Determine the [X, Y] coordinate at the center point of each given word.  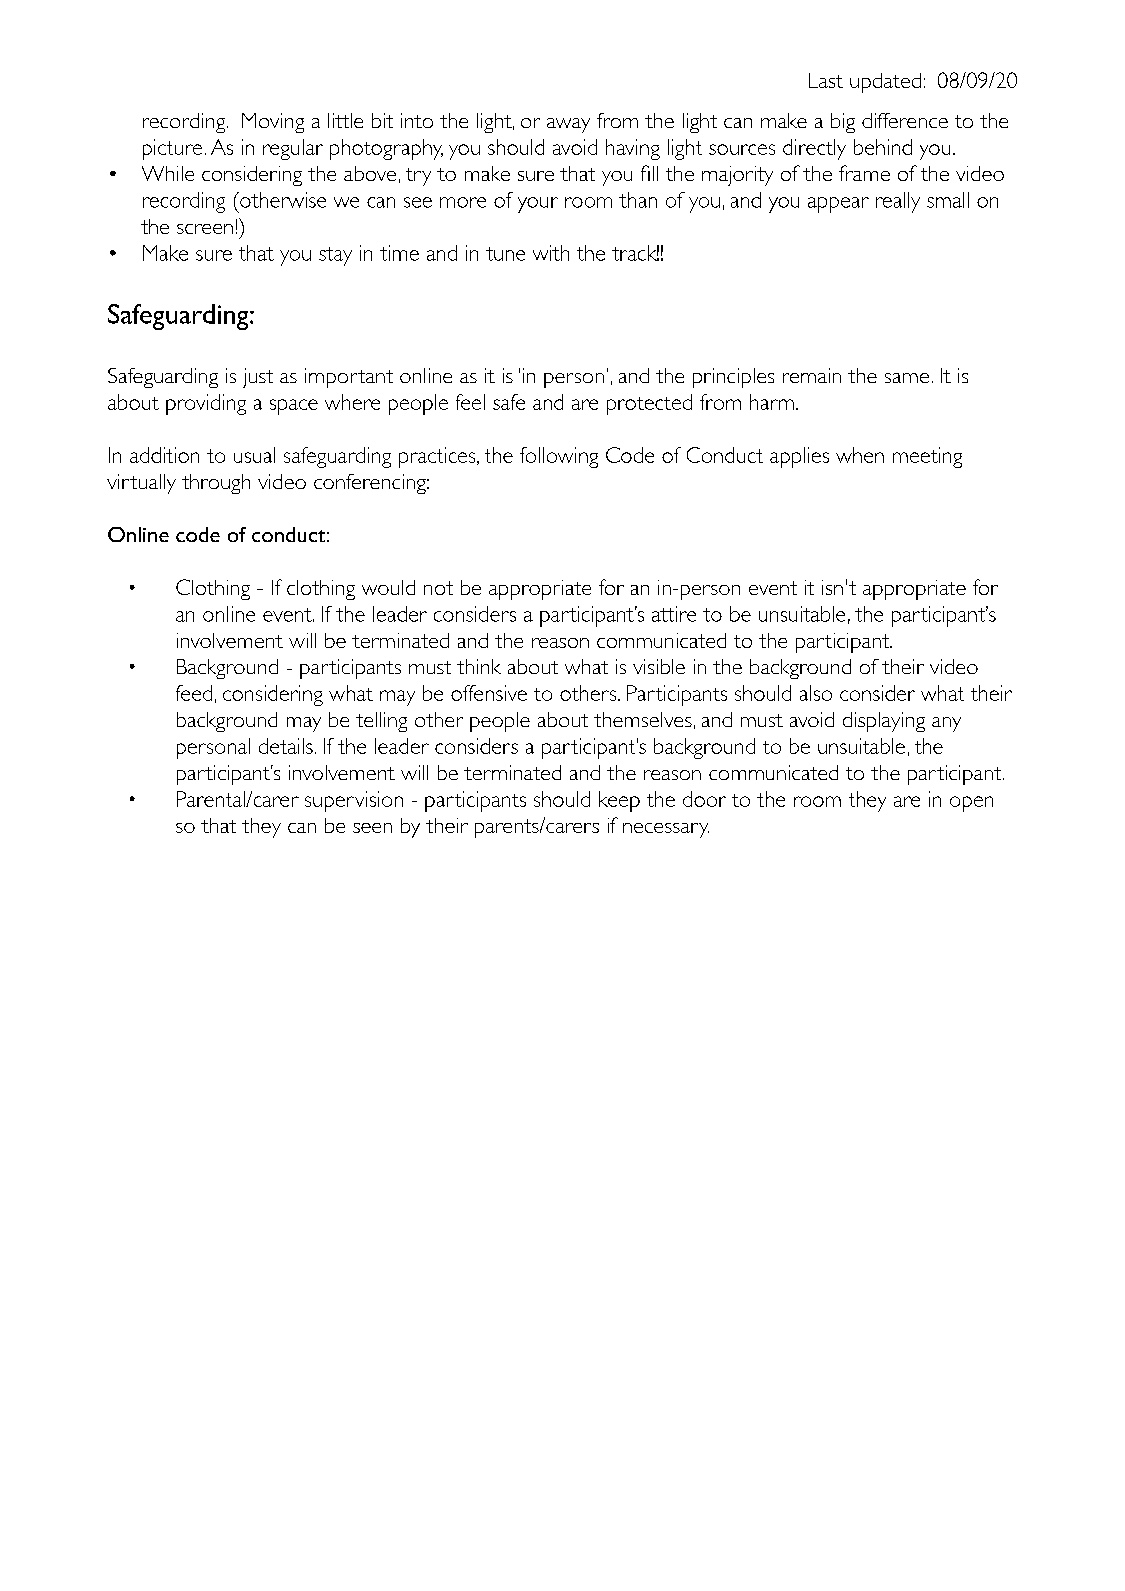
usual [254, 455]
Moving [273, 123]
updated [885, 83]
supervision [354, 801]
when [860, 455]
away [568, 125]
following [559, 457]
